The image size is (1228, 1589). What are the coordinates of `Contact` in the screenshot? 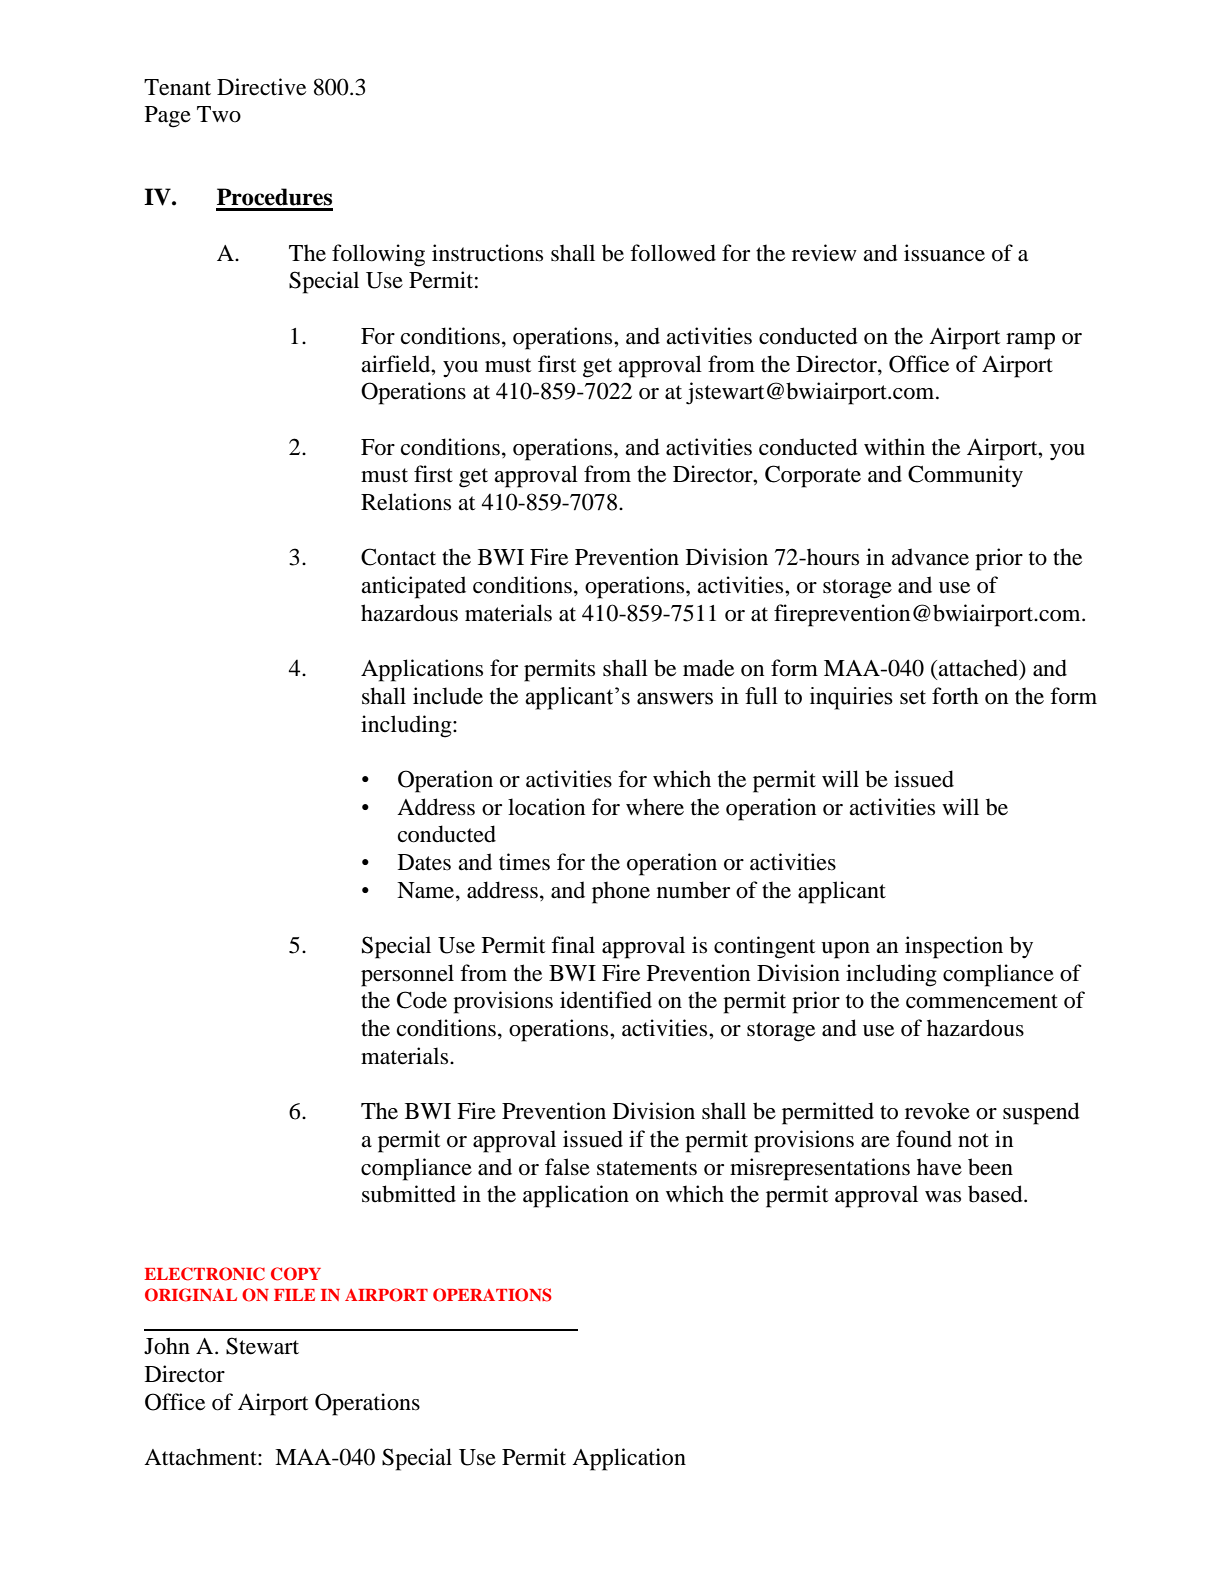 It's located at (398, 557).
